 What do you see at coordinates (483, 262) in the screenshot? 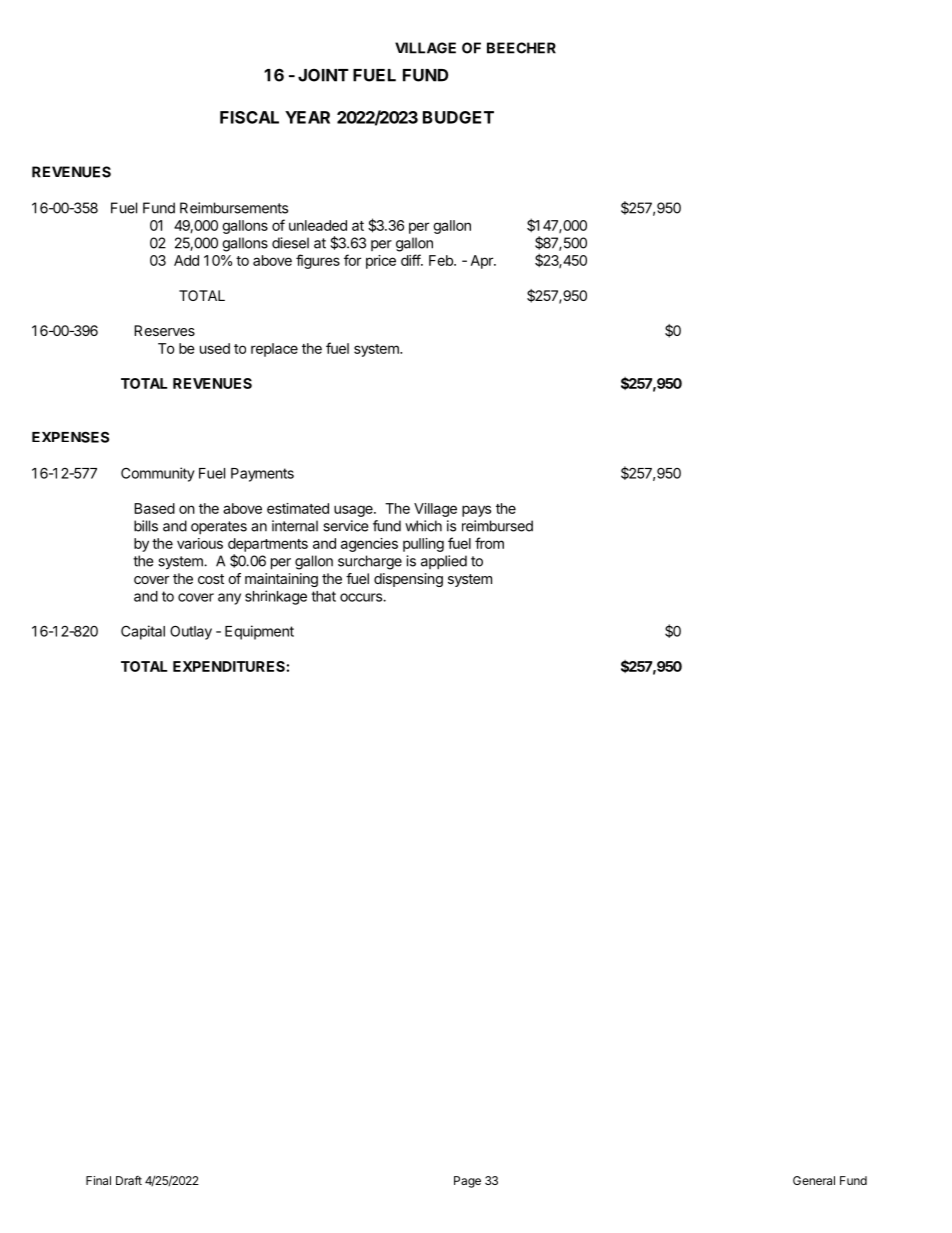
I see `Apr` at bounding box center [483, 262].
